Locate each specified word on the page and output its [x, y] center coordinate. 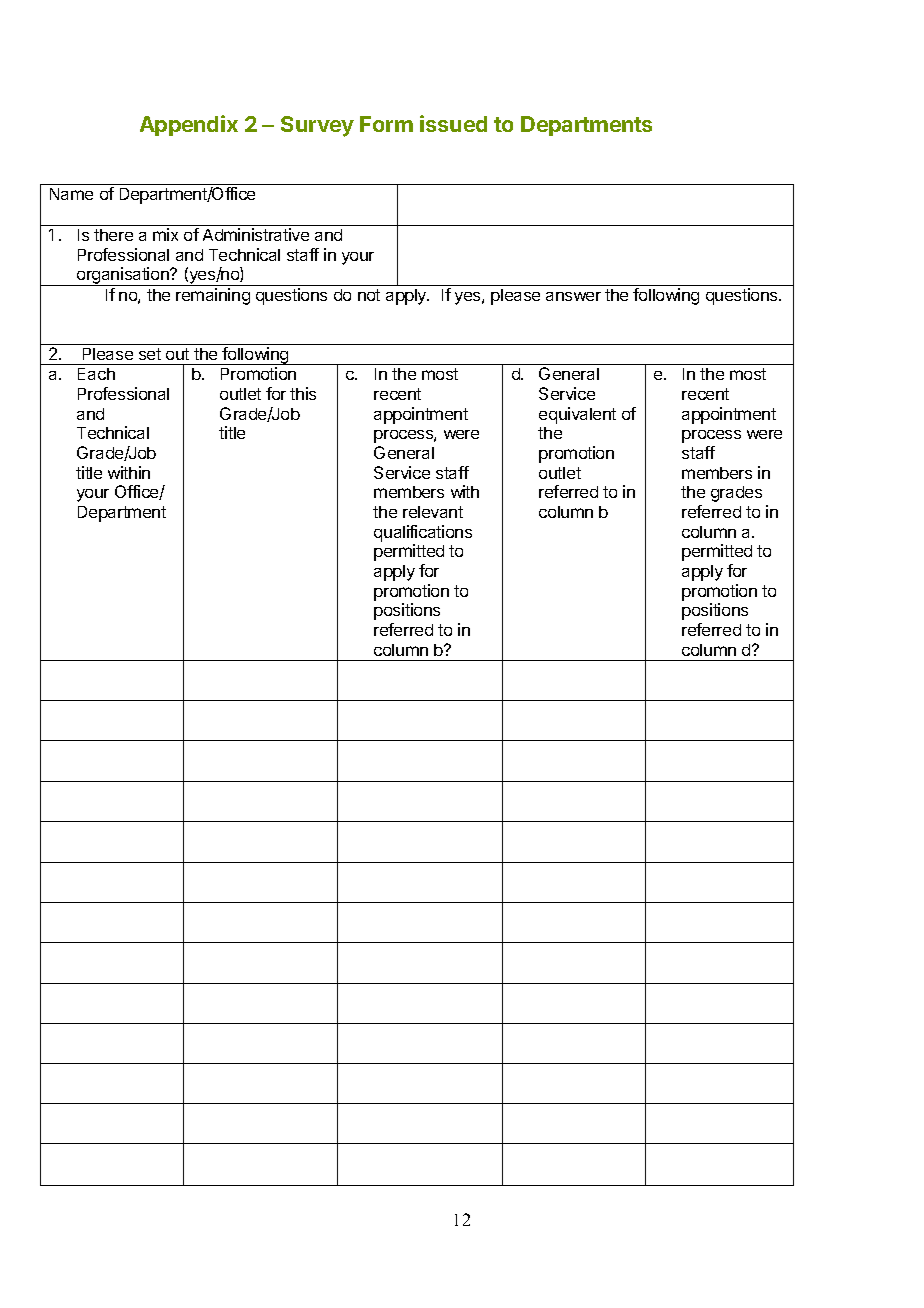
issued [453, 123]
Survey [317, 126]
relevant [433, 512]
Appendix [189, 125]
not [369, 295]
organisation [123, 276]
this [303, 393]
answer [573, 296]
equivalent [577, 415]
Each [96, 374]
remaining [213, 296]
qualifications [423, 533]
